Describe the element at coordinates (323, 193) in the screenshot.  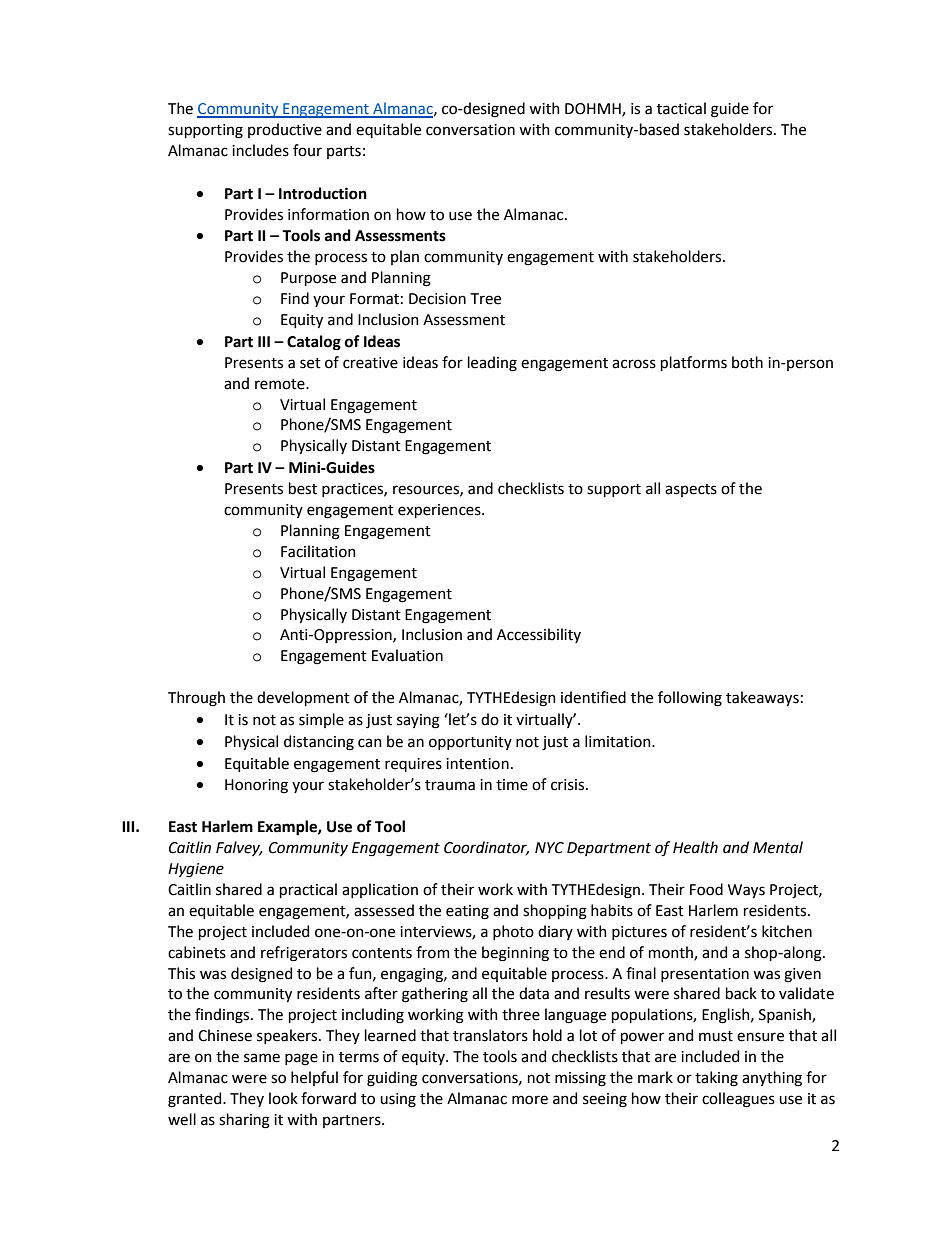
I see `Introduction` at that location.
